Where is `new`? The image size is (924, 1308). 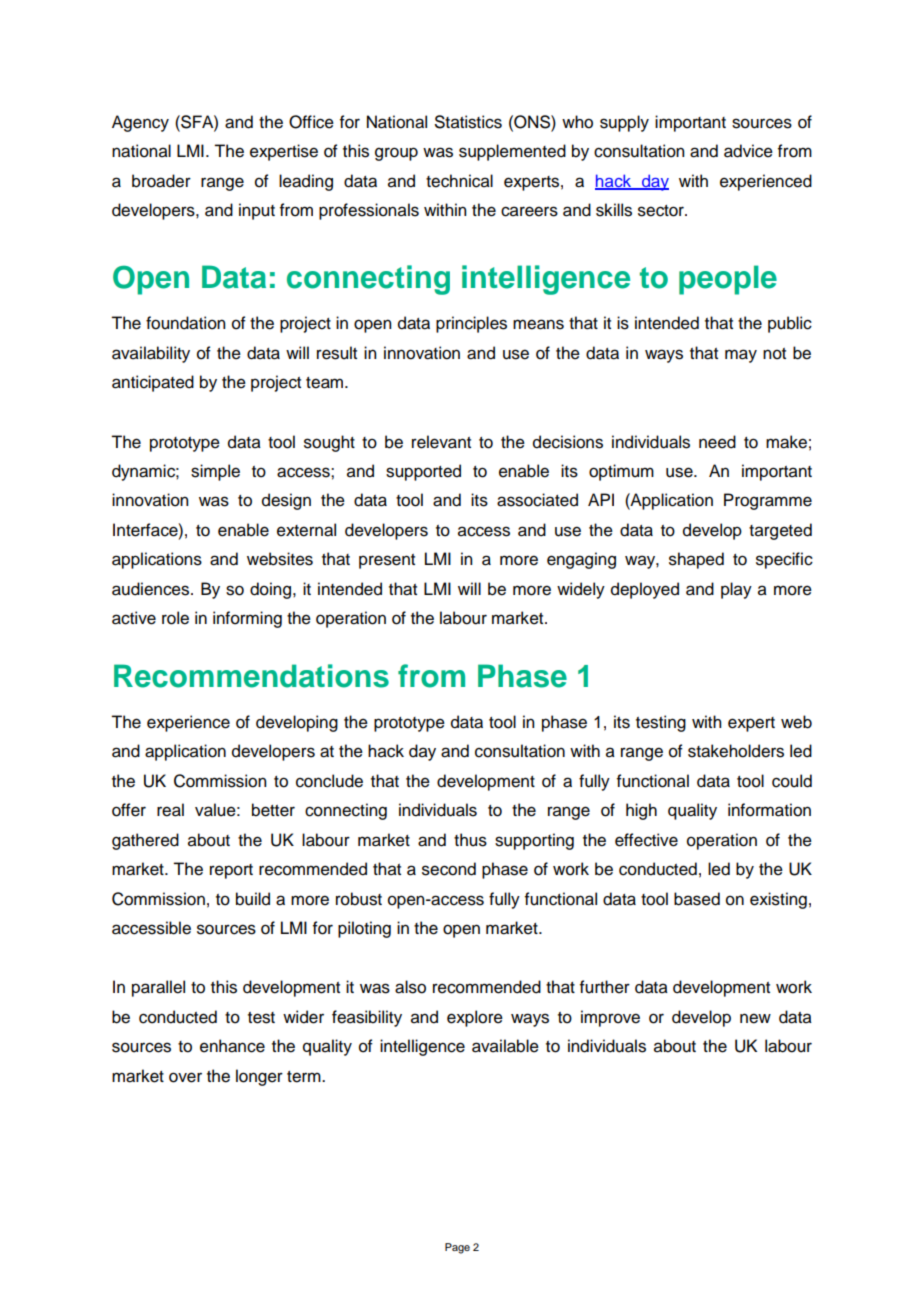
new is located at coordinates (755, 1018).
